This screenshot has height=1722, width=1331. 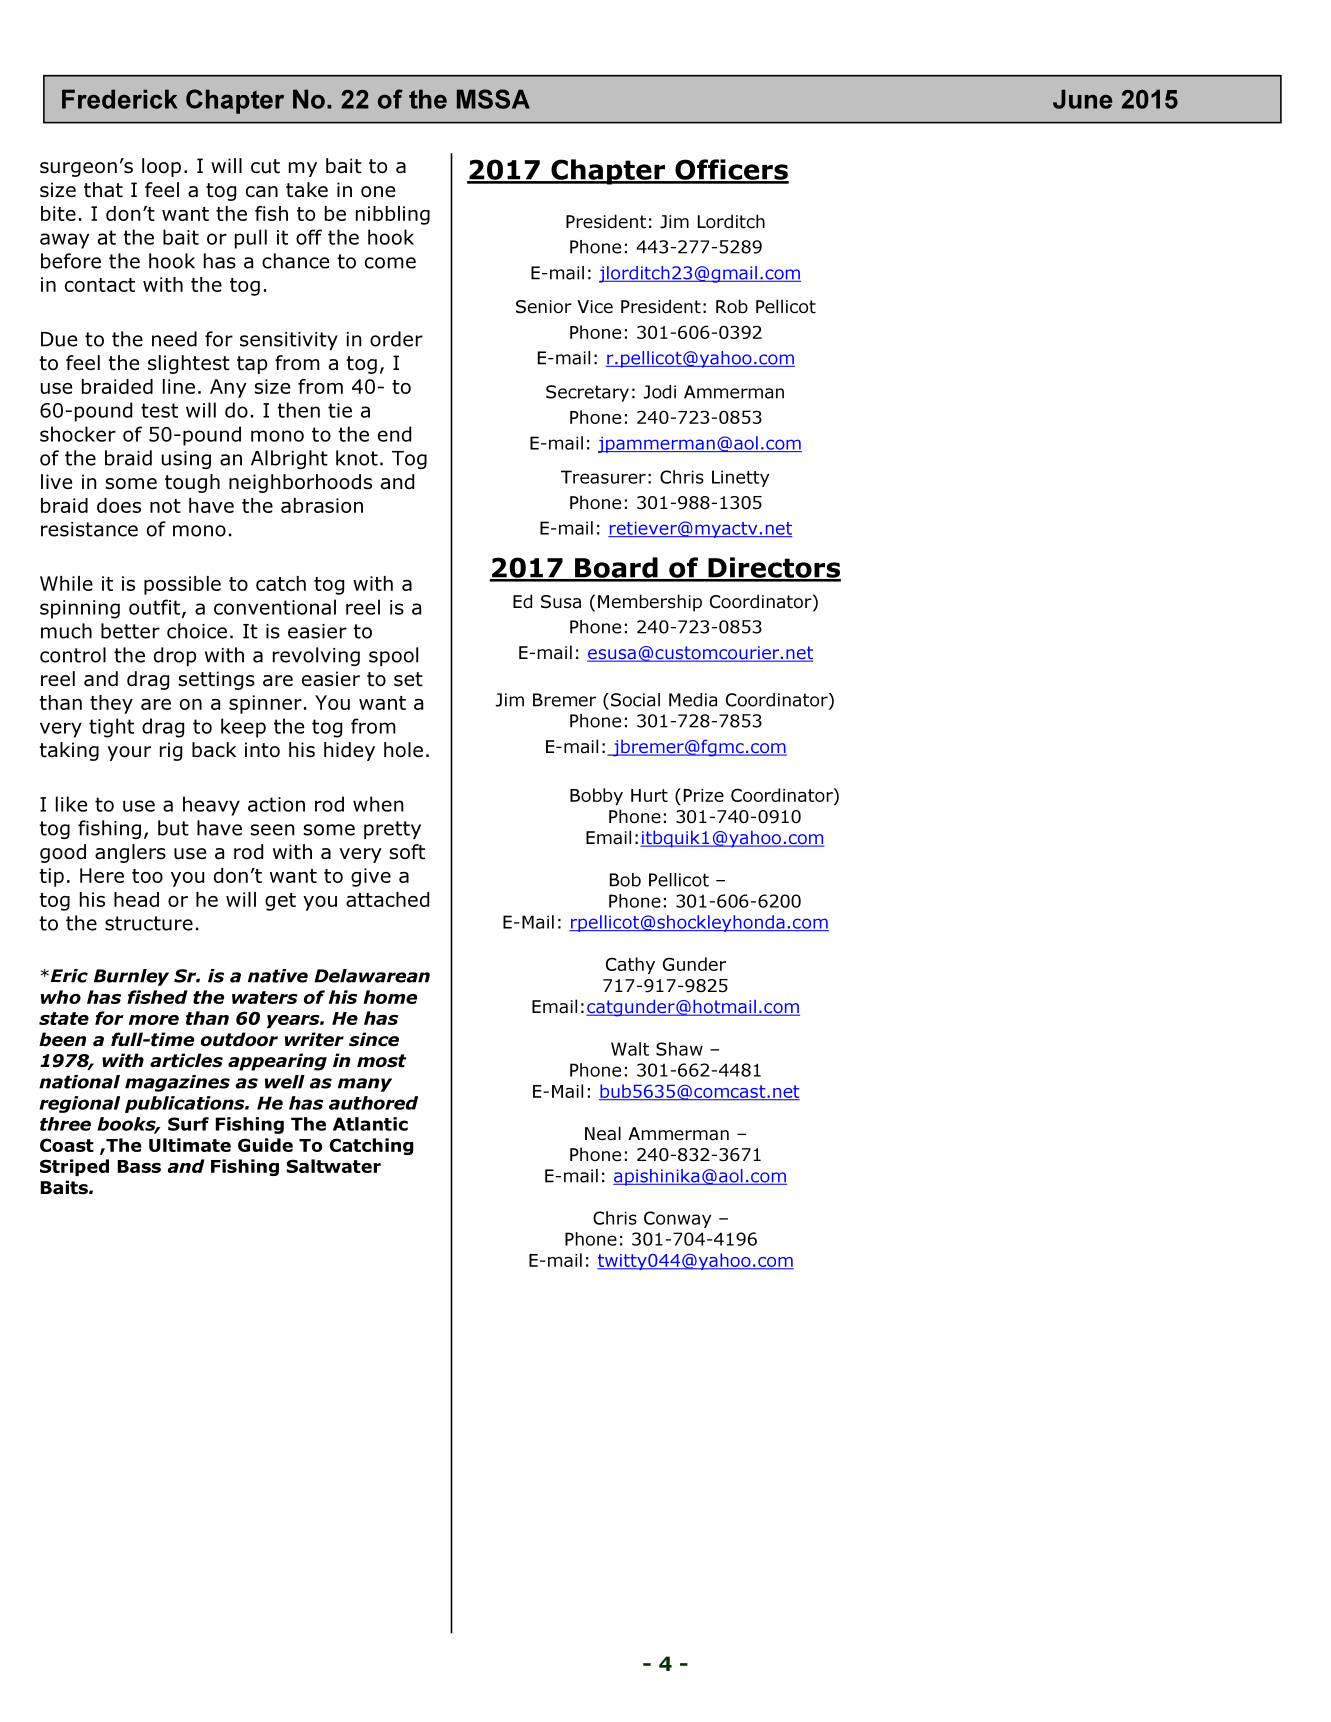 What do you see at coordinates (393, 215) in the screenshot?
I see `nibbling` at bounding box center [393, 215].
